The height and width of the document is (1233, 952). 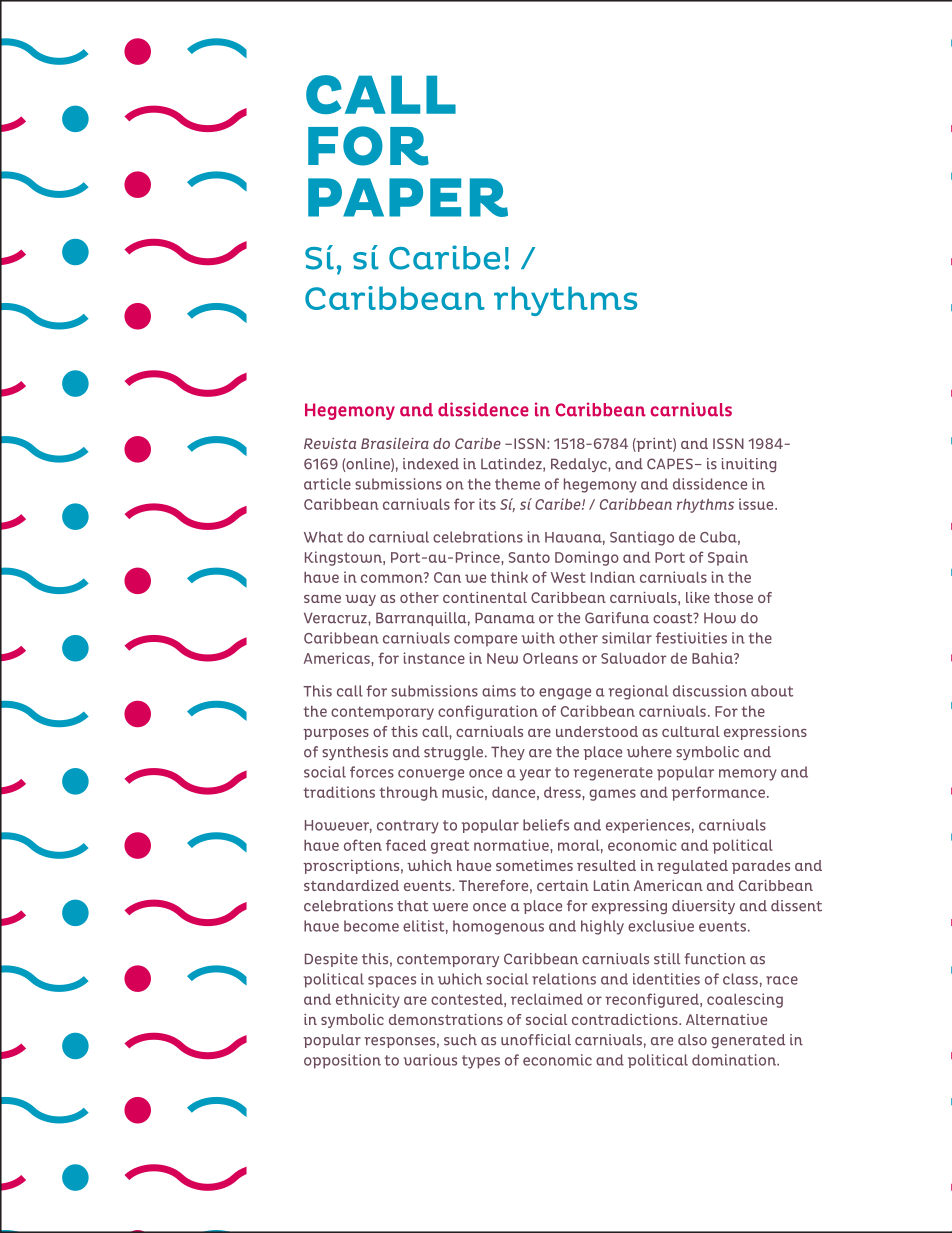 What do you see at coordinates (749, 465) in the document?
I see `inviting` at bounding box center [749, 465].
